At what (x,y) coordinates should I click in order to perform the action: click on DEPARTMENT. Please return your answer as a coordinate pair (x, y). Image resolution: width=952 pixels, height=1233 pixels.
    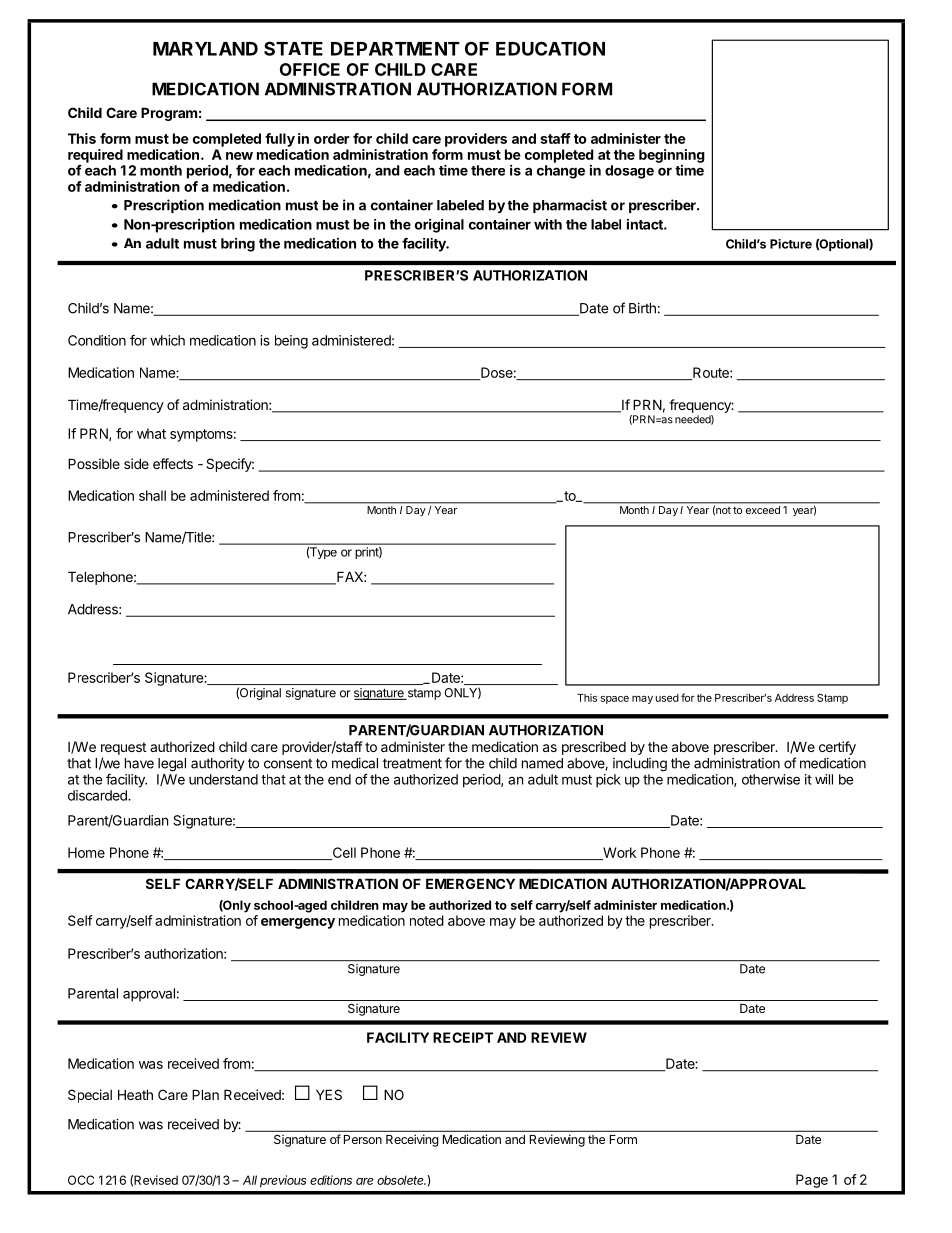
    Looking at the image, I should click on (395, 49).
